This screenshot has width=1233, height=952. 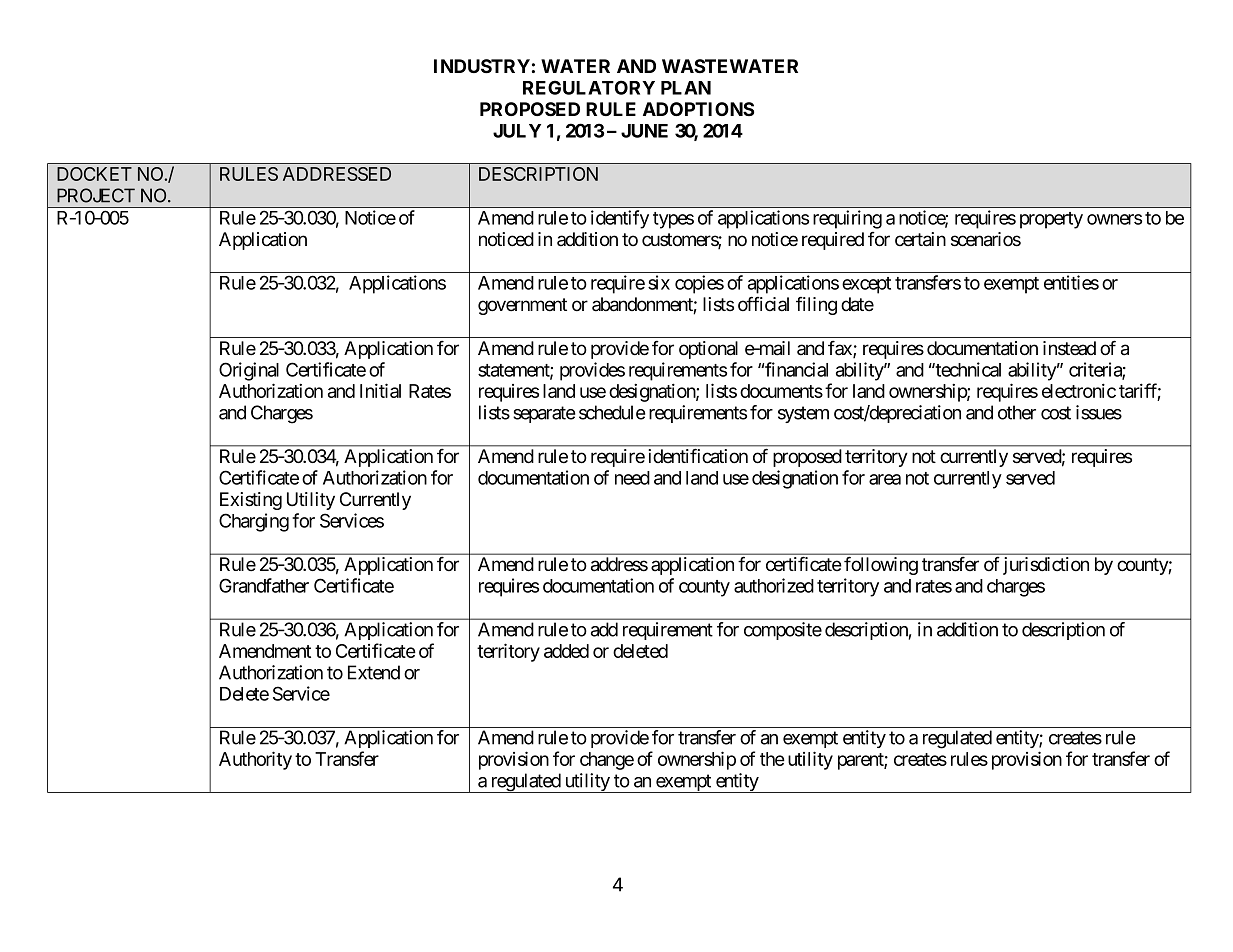 What do you see at coordinates (589, 87) in the screenshot?
I see `REGULATORY` at bounding box center [589, 87].
